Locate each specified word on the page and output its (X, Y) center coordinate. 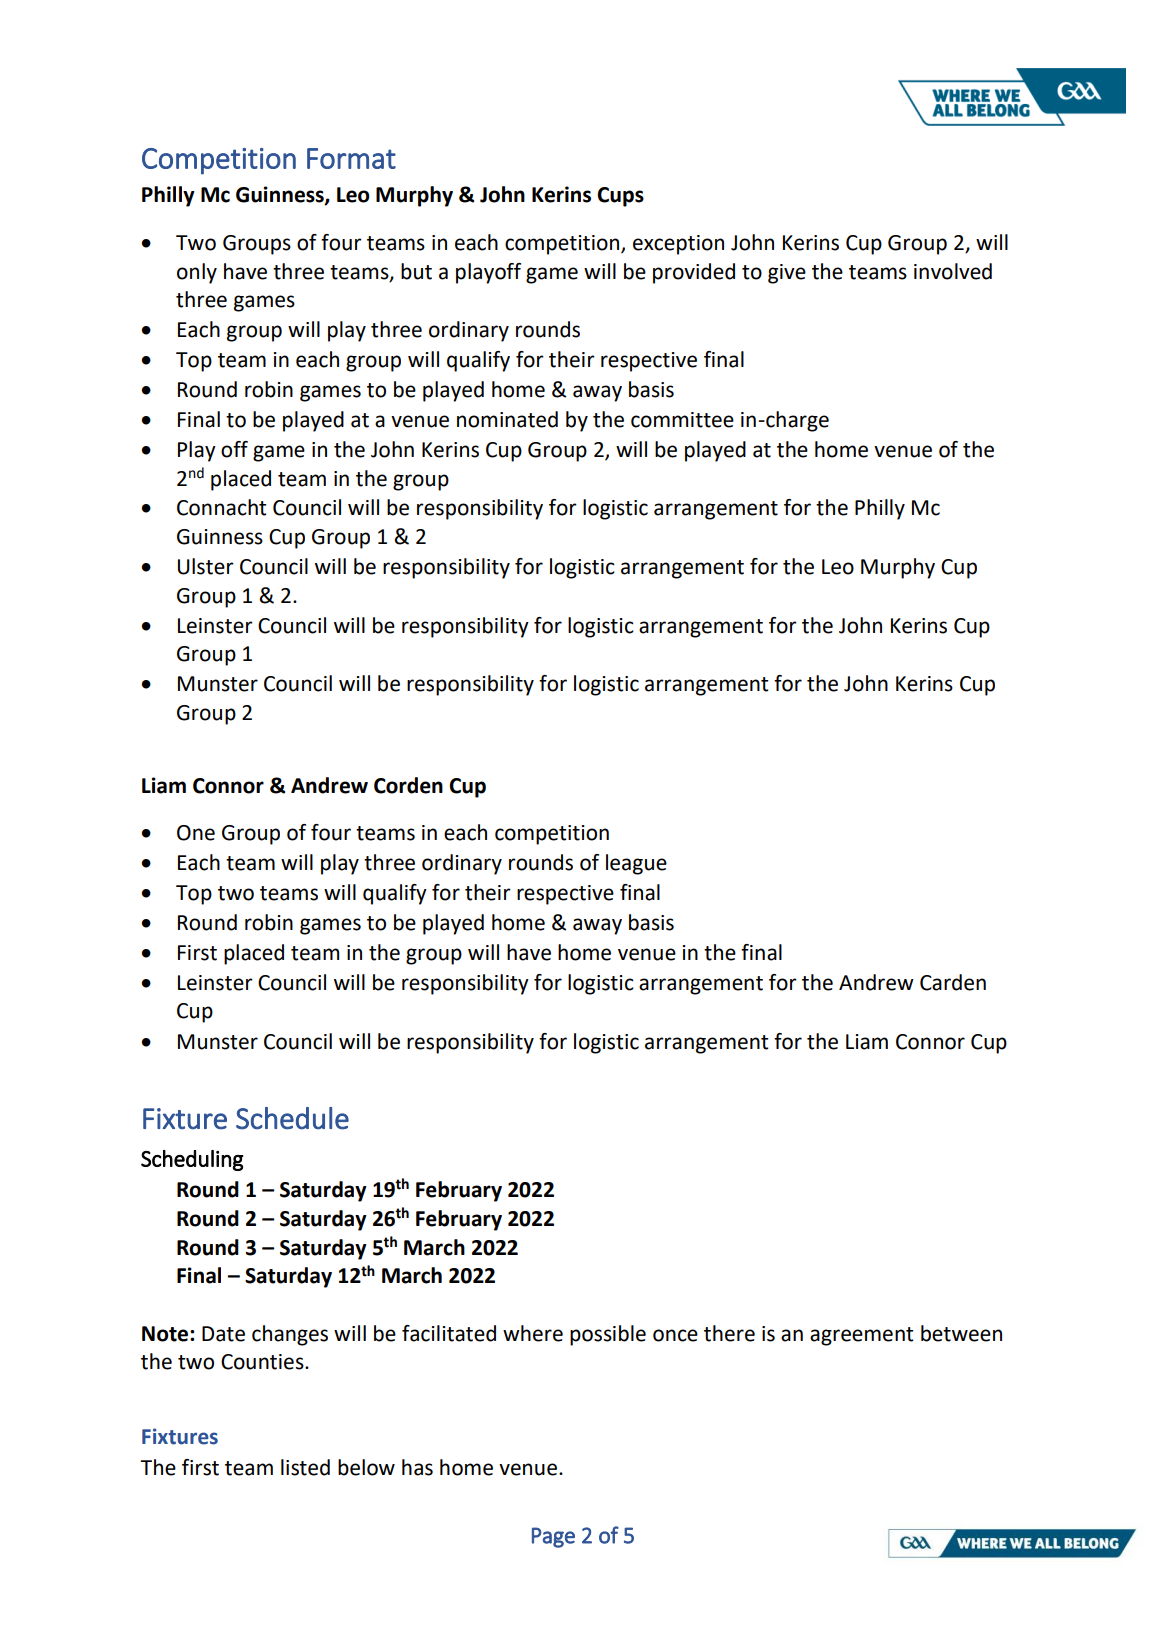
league (636, 864)
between (961, 1333)
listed (305, 1467)
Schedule (292, 1118)
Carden (953, 982)
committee (682, 420)
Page (553, 1537)
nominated (507, 419)
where (533, 1333)
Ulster (206, 566)
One (196, 833)
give (787, 274)
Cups (620, 197)
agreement (862, 1336)
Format (351, 158)
